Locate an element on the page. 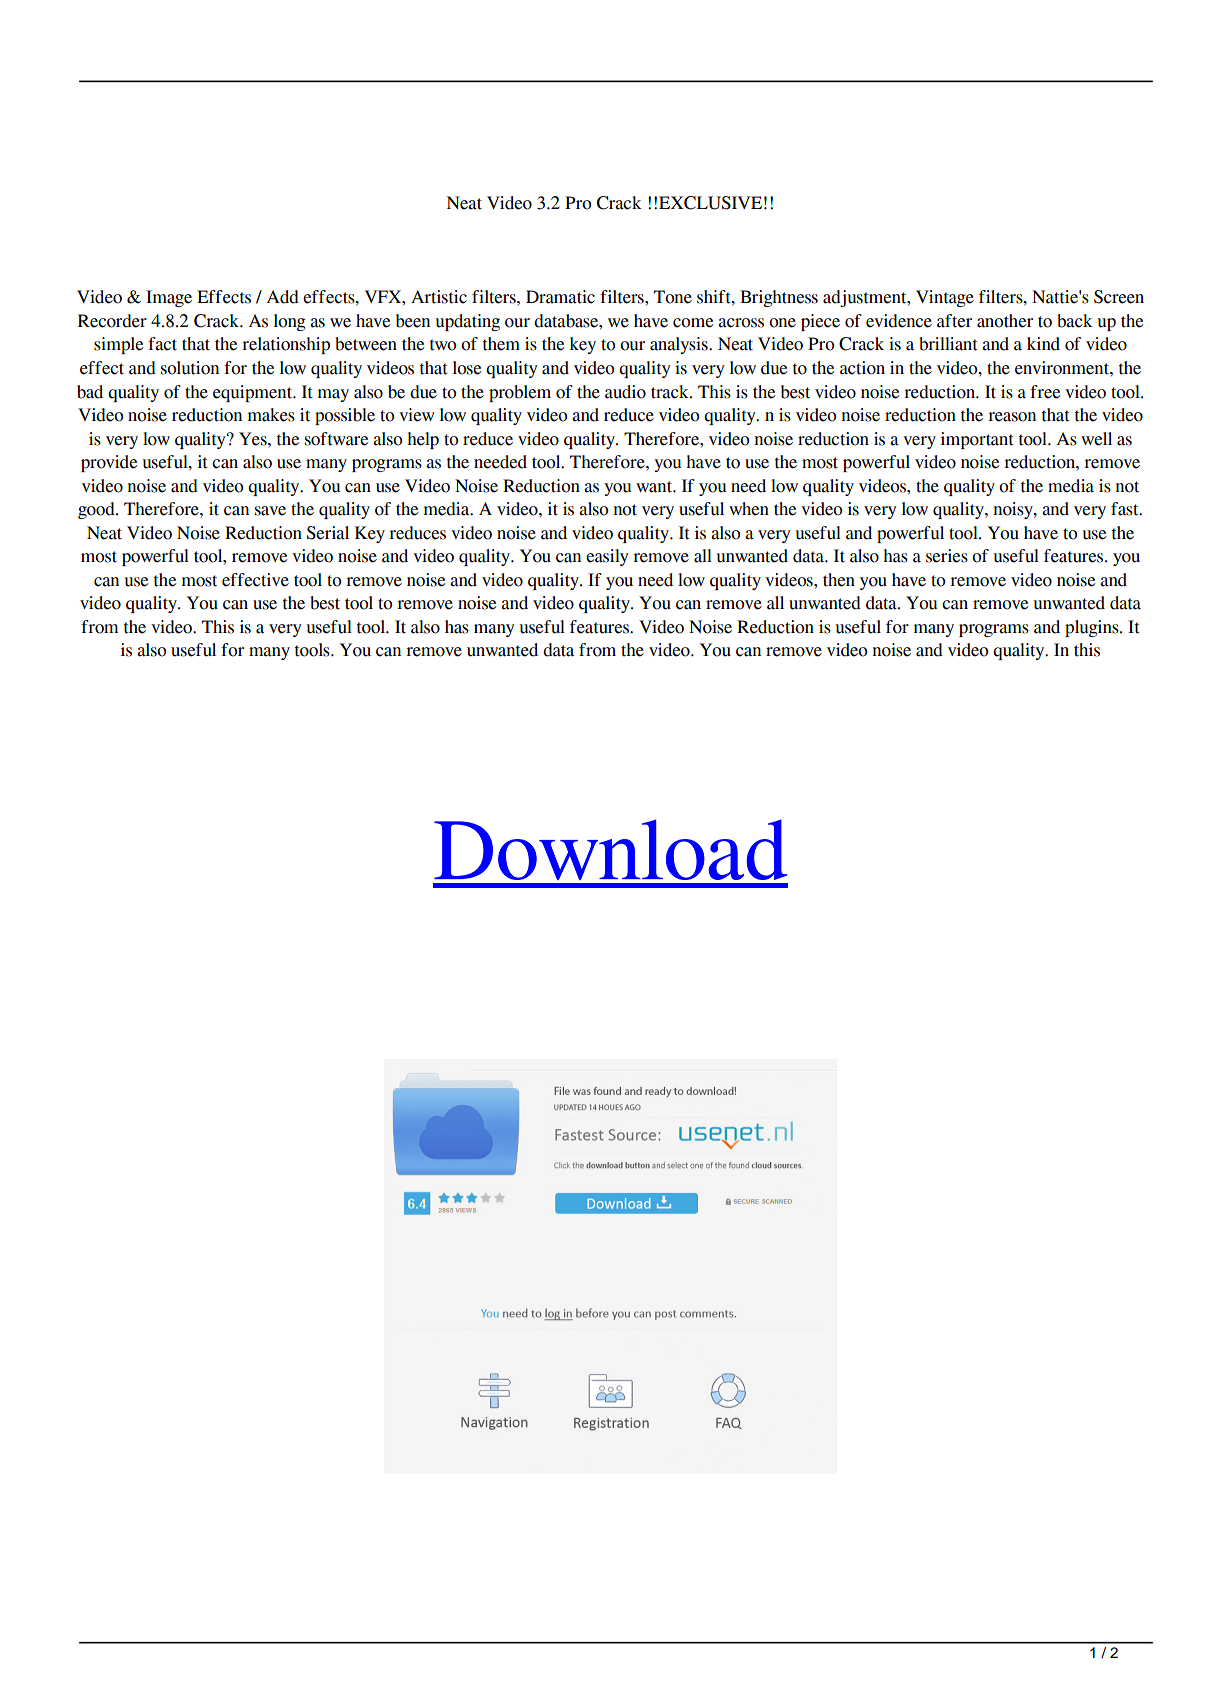 The width and height of the document is (1232, 1696). plugins is located at coordinates (1093, 628).
